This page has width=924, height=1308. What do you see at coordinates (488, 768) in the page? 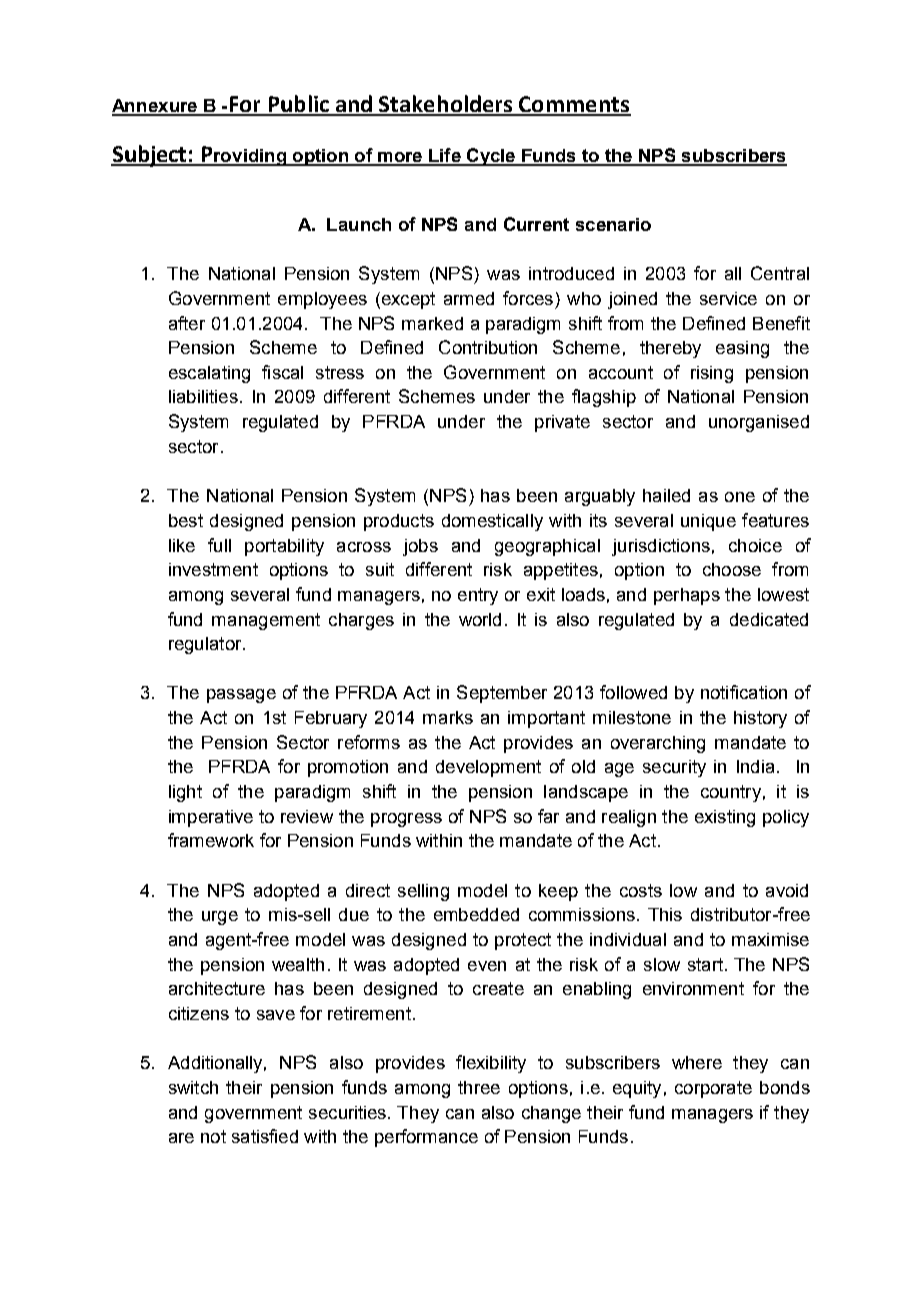
I see `development` at bounding box center [488, 768].
